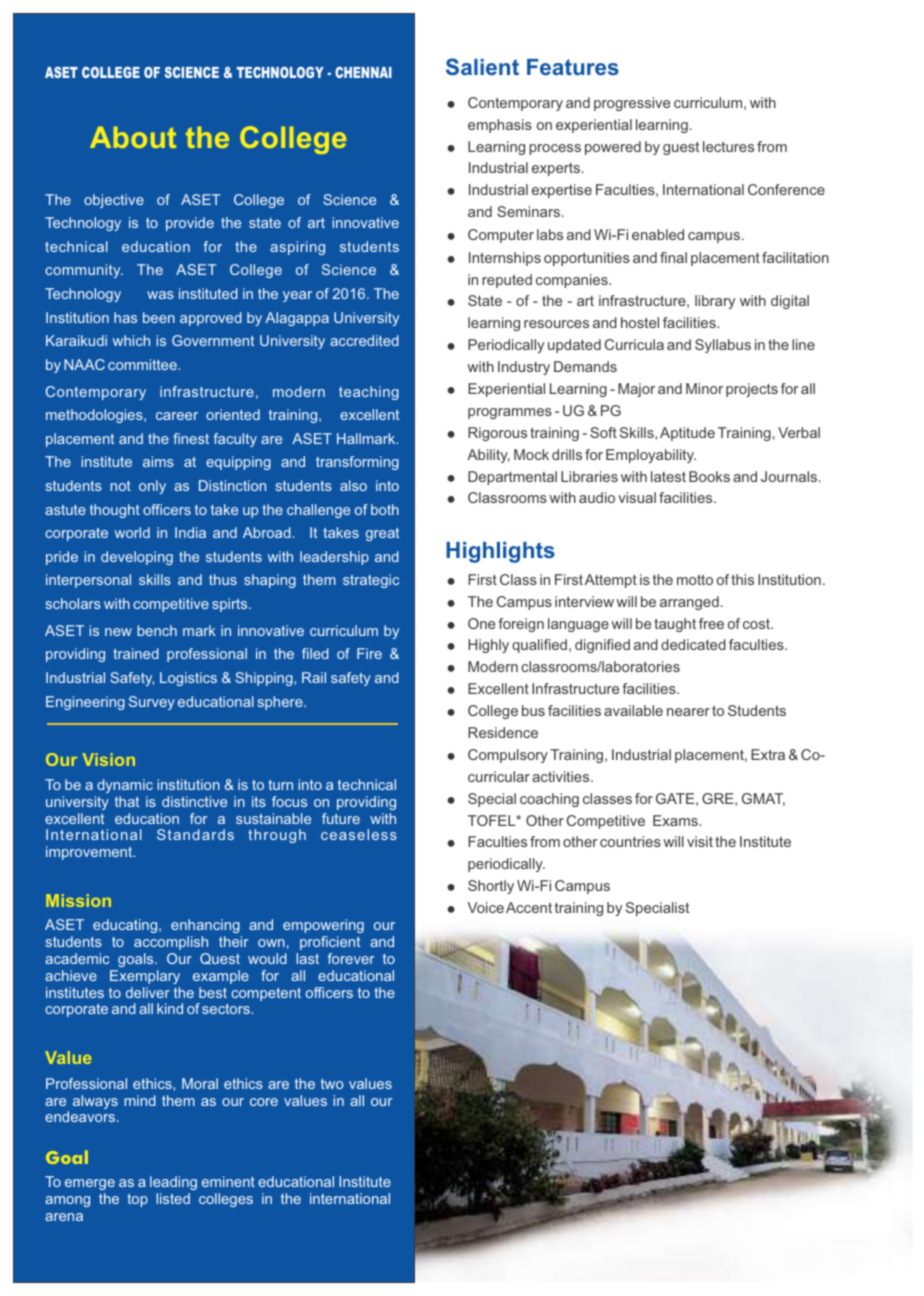 This screenshot has height=1296, width=924. I want to click on About, so click(133, 137).
